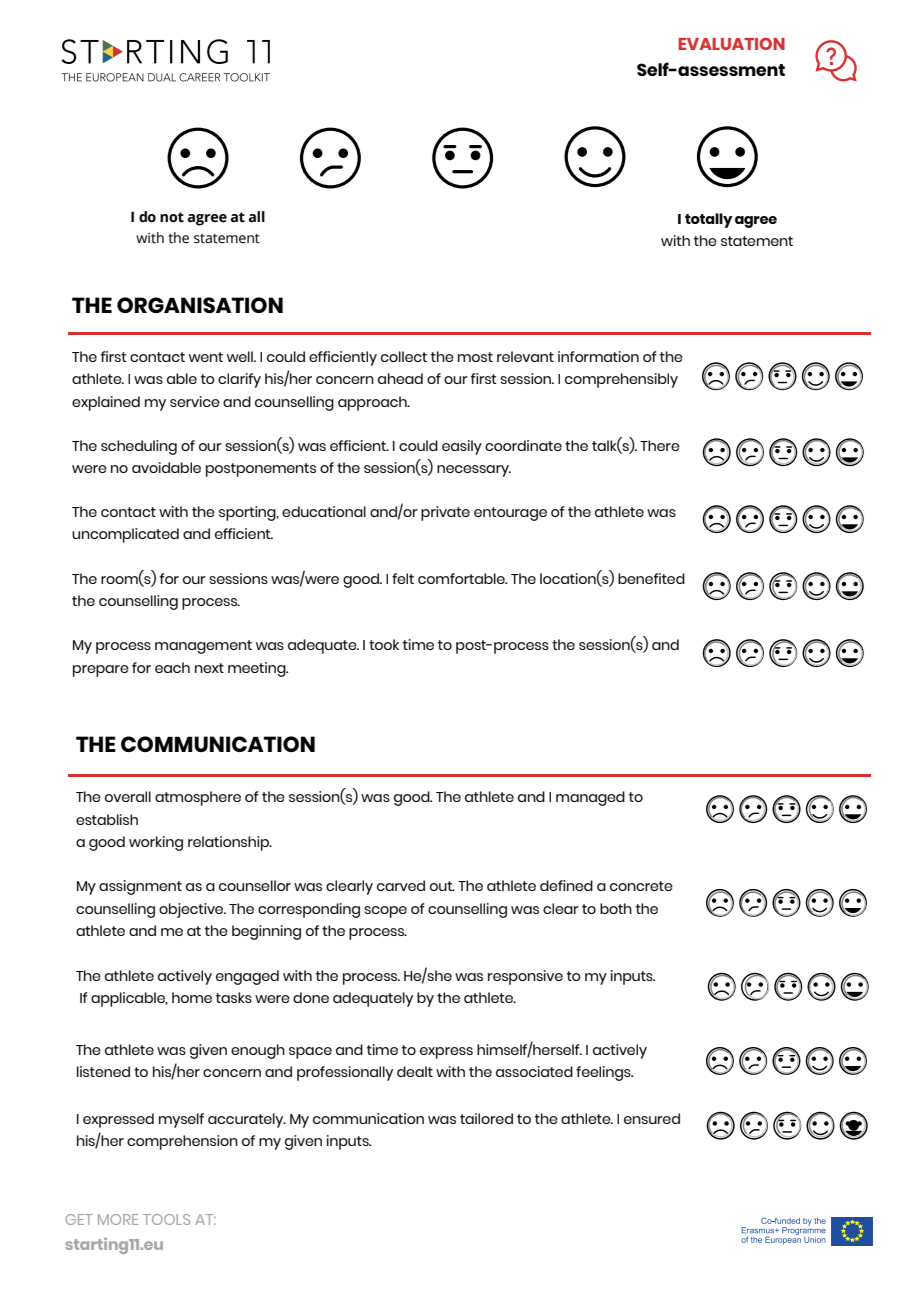 This screenshot has width=924, height=1308. Describe the element at coordinates (172, 217) in the screenshot. I see `not` at that location.
